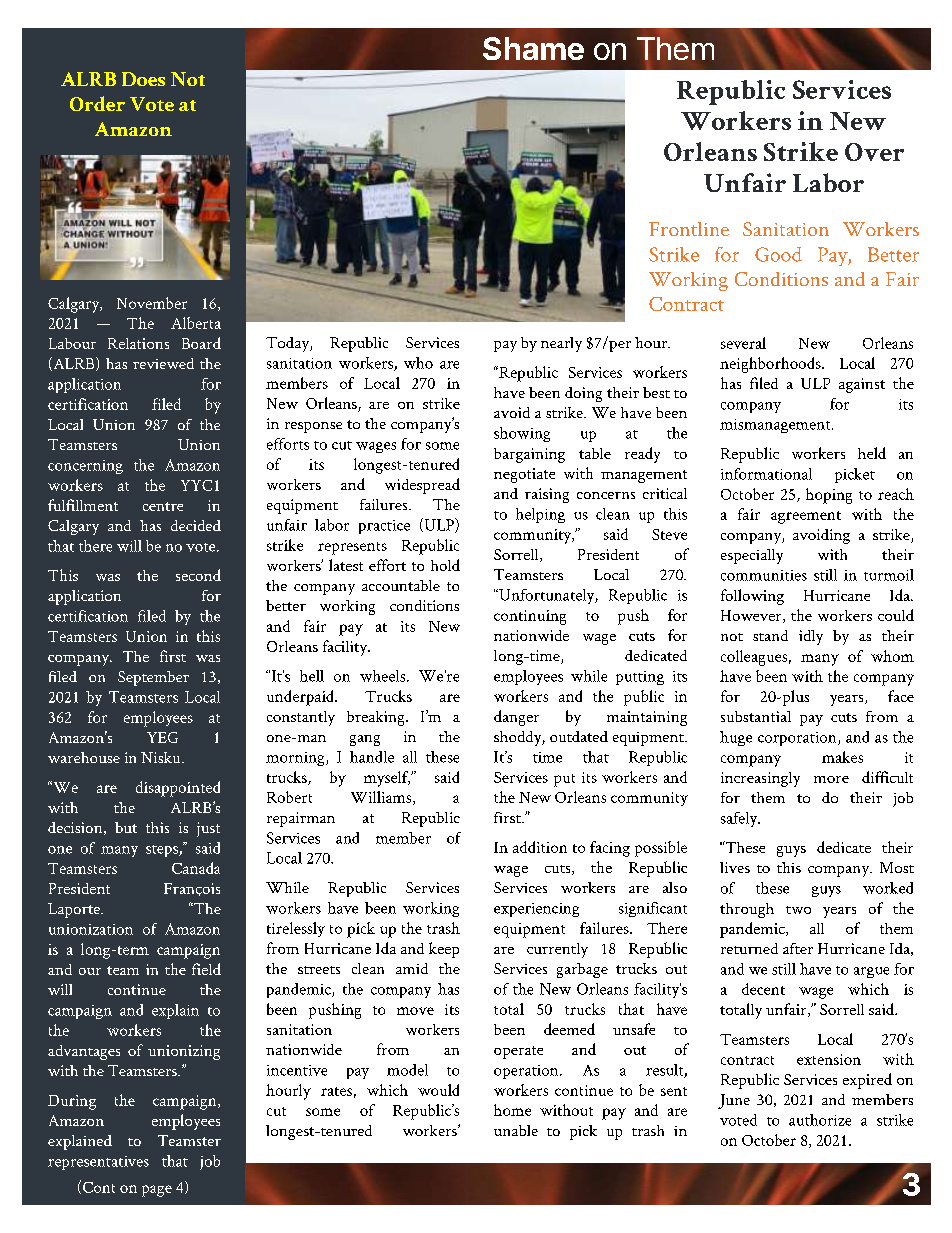 This screenshot has height=1233, width=952. I want to click on showing, so click(522, 434).
